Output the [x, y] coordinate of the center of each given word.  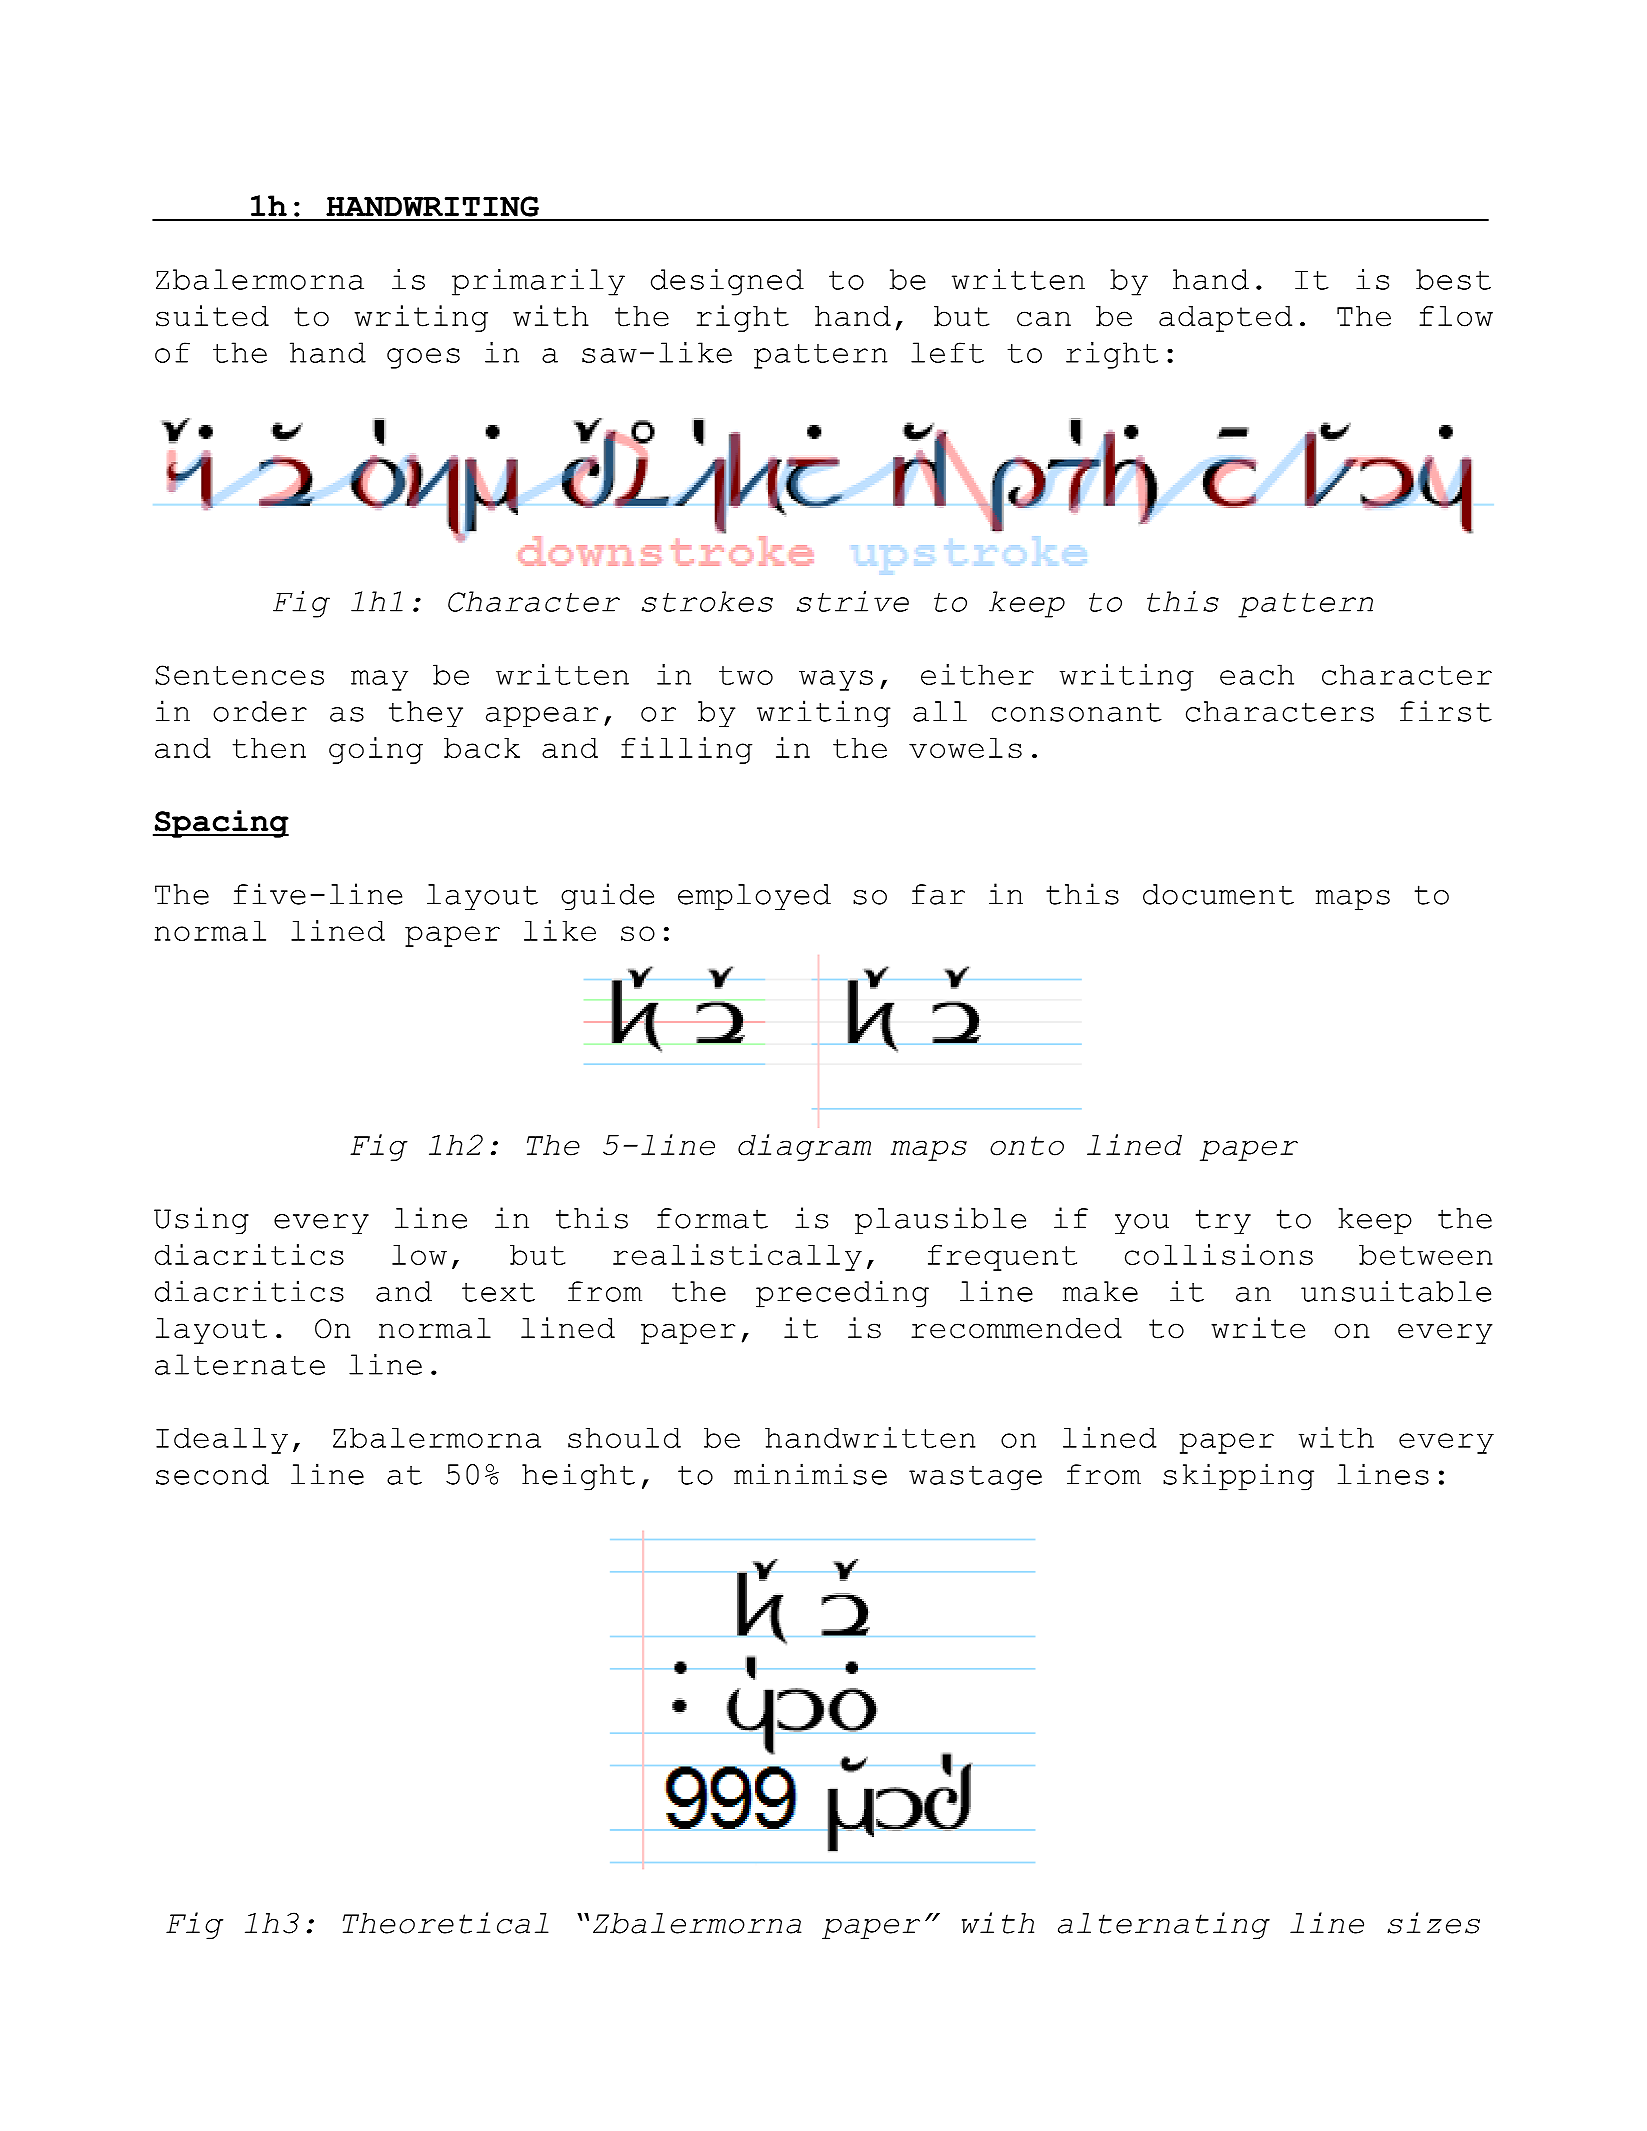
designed [727, 282]
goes [423, 358]
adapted [1225, 319]
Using [201, 1220]
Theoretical [446, 1923]
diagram [804, 1147]
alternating [1164, 1925]
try [1223, 1221]
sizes [1433, 1923]
